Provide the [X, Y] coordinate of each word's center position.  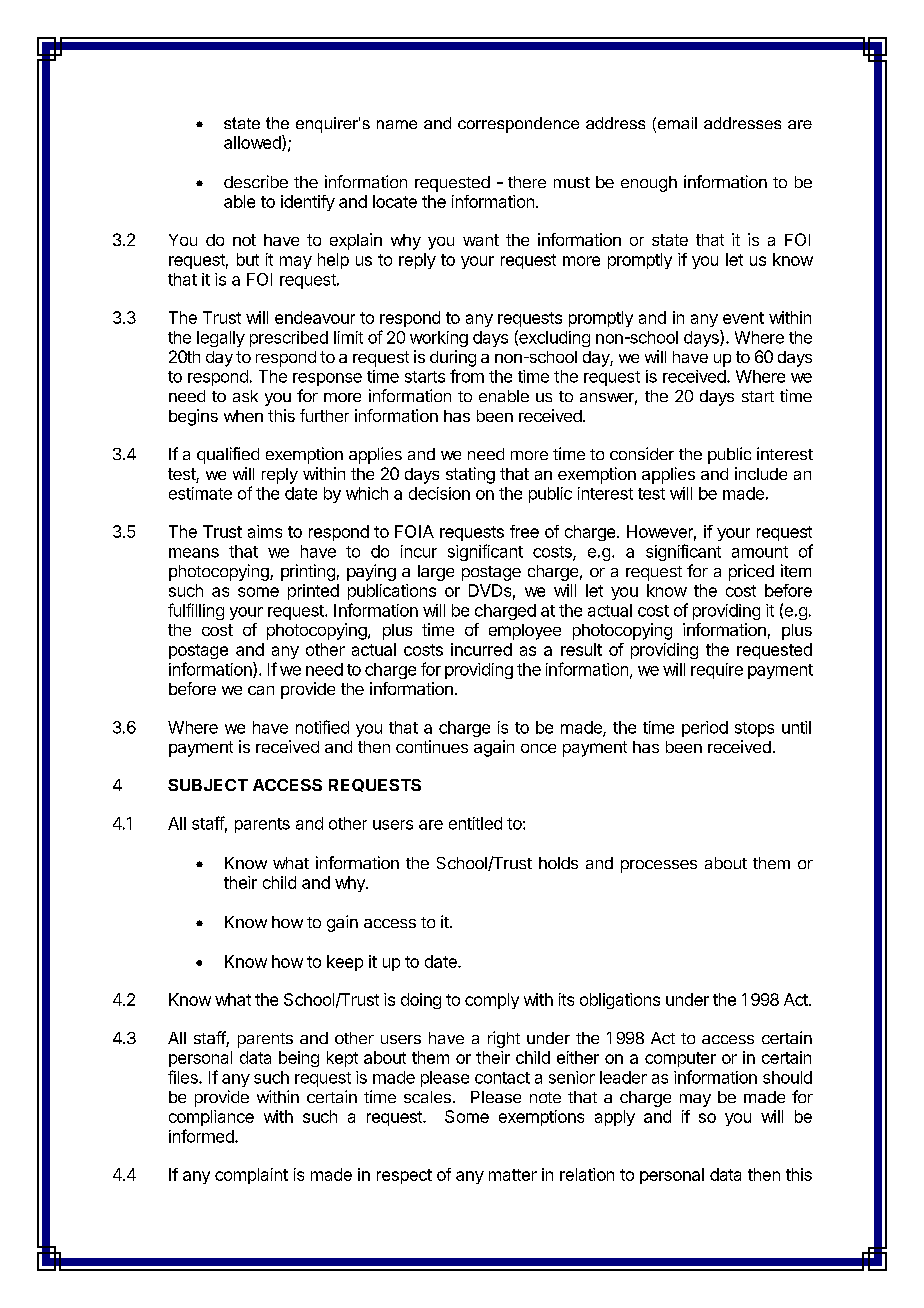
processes [659, 866]
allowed [253, 143]
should [787, 1077]
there [527, 182]
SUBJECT [208, 785]
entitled [475, 823]
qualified [228, 455]
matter [513, 1175]
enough [649, 184]
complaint [251, 1176]
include [761, 473]
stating [470, 475]
